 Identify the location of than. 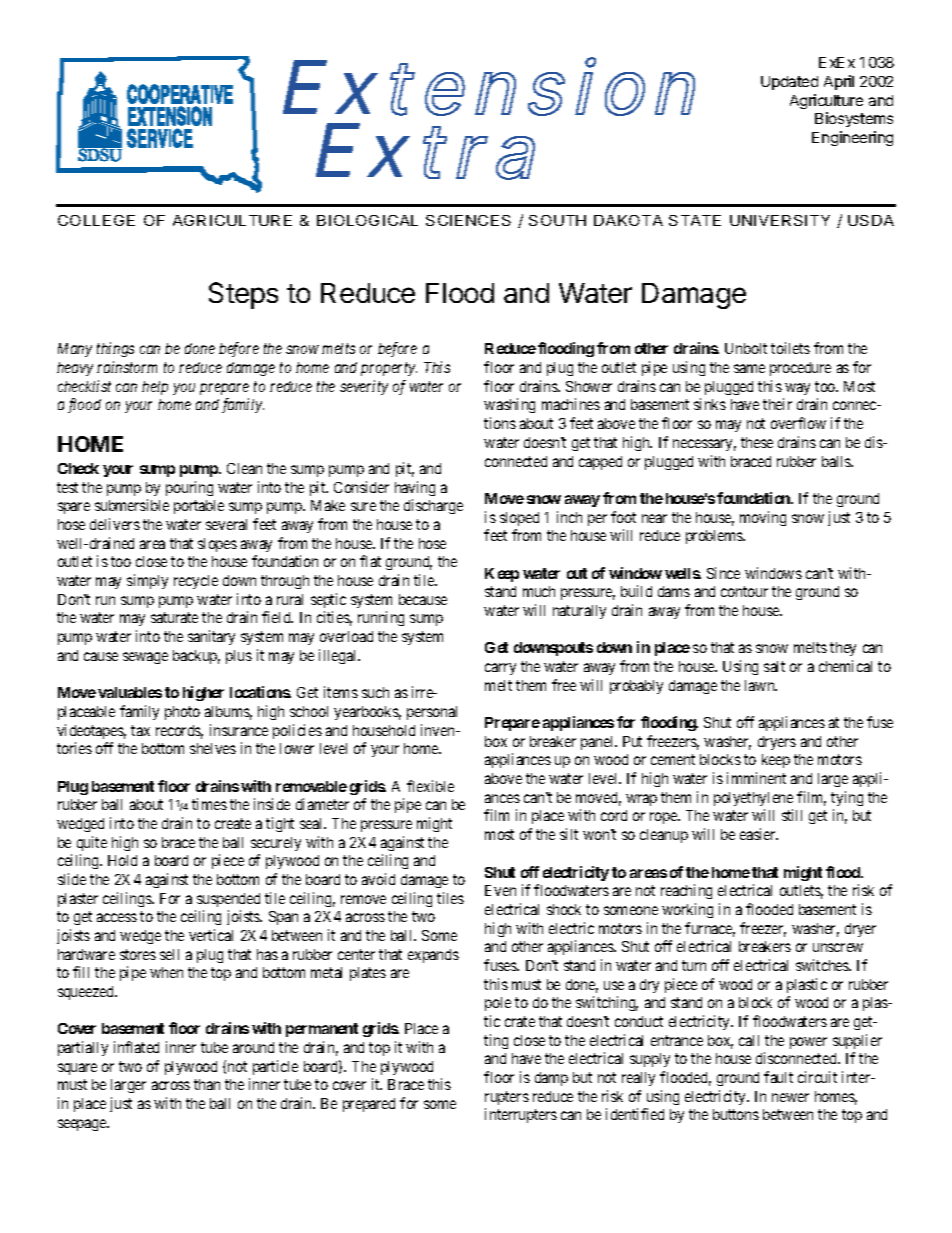
(207, 1084).
